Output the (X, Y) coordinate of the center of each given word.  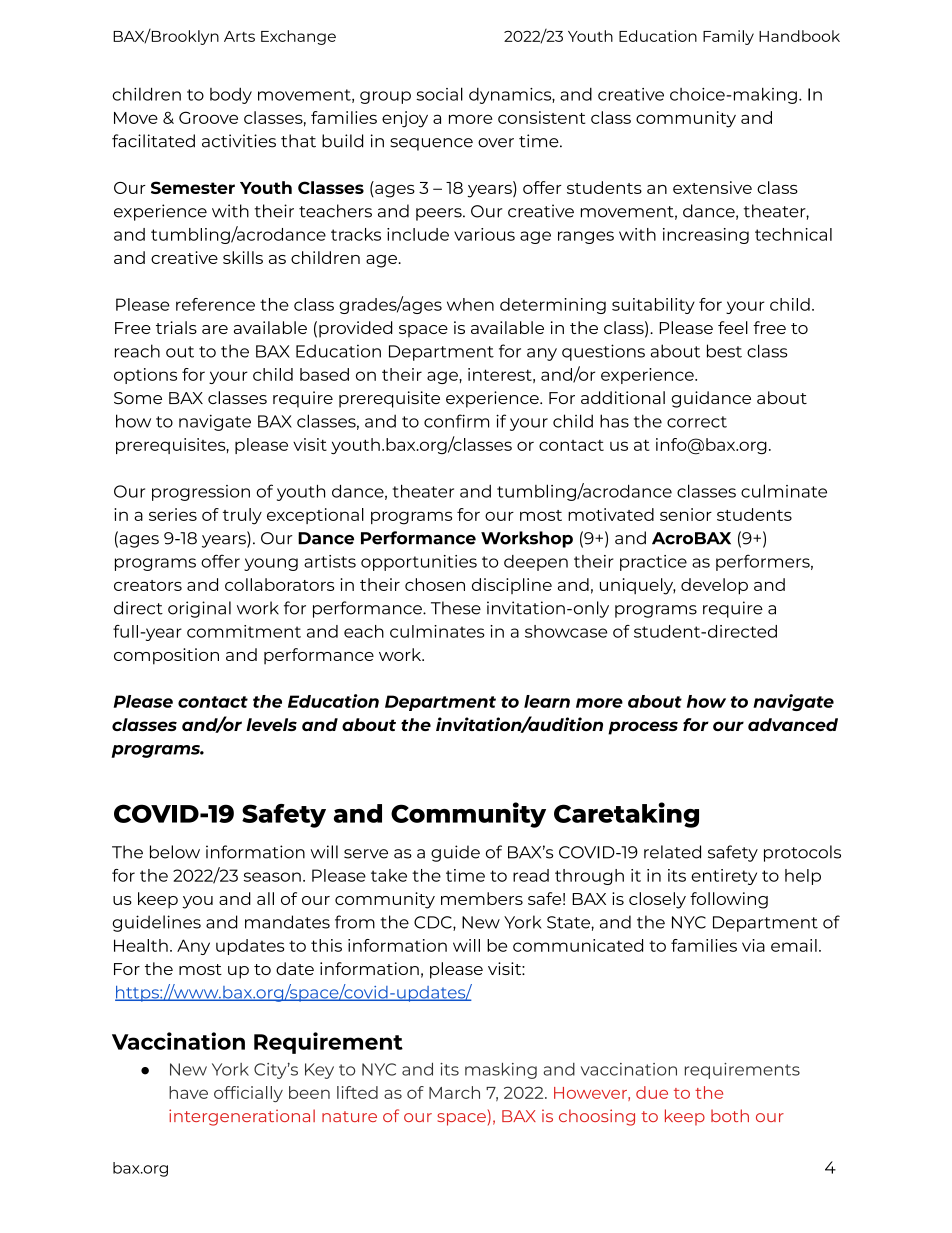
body (231, 96)
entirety (724, 877)
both (730, 1115)
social (439, 94)
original (199, 609)
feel (733, 327)
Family (728, 37)
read (531, 875)
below (175, 852)
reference (215, 304)
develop (714, 586)
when (470, 304)
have (188, 1092)
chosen (435, 584)
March (454, 1092)
